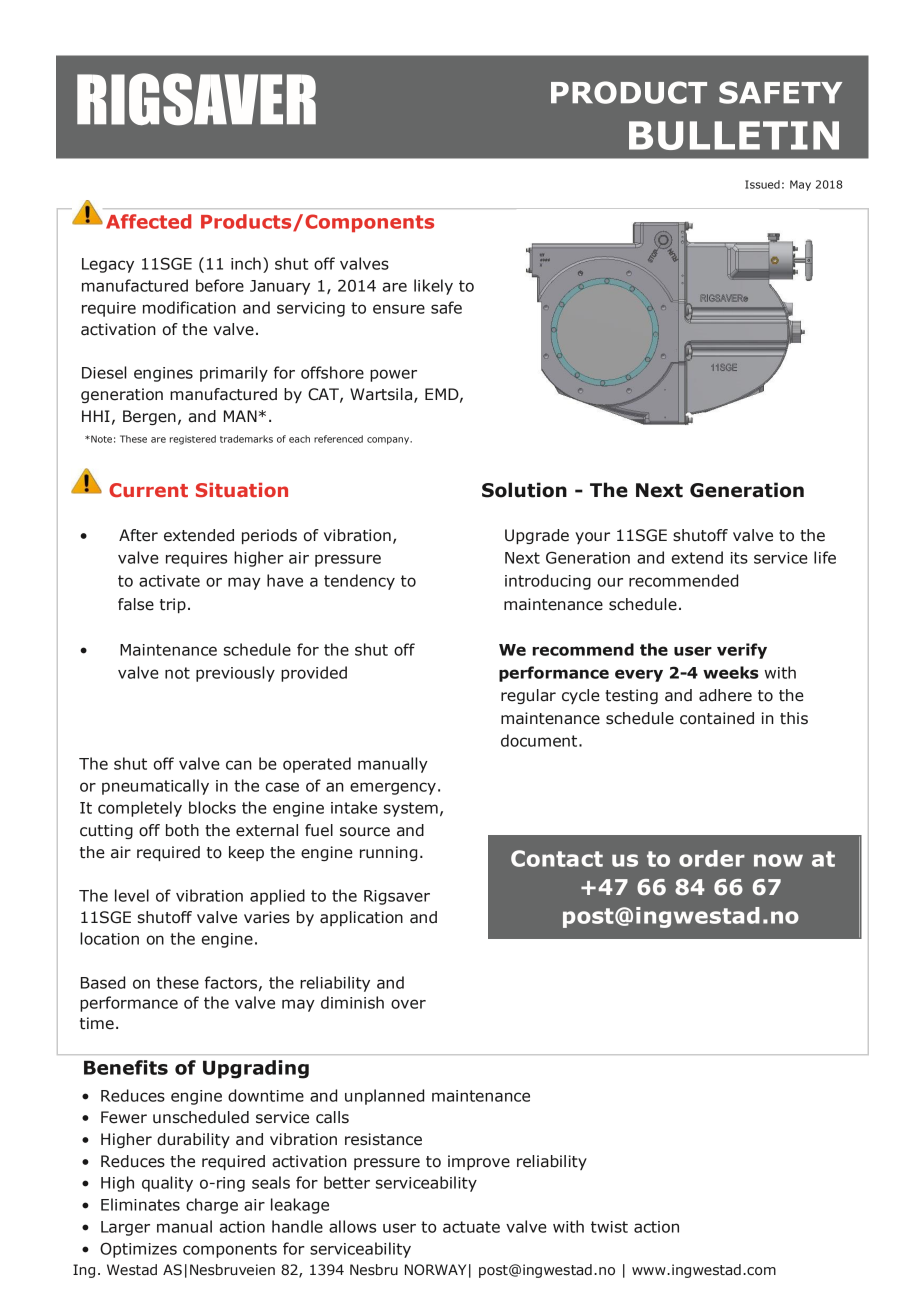 This image has width=924, height=1308. Describe the element at coordinates (212, 1206) in the image. I see `charge` at that location.
